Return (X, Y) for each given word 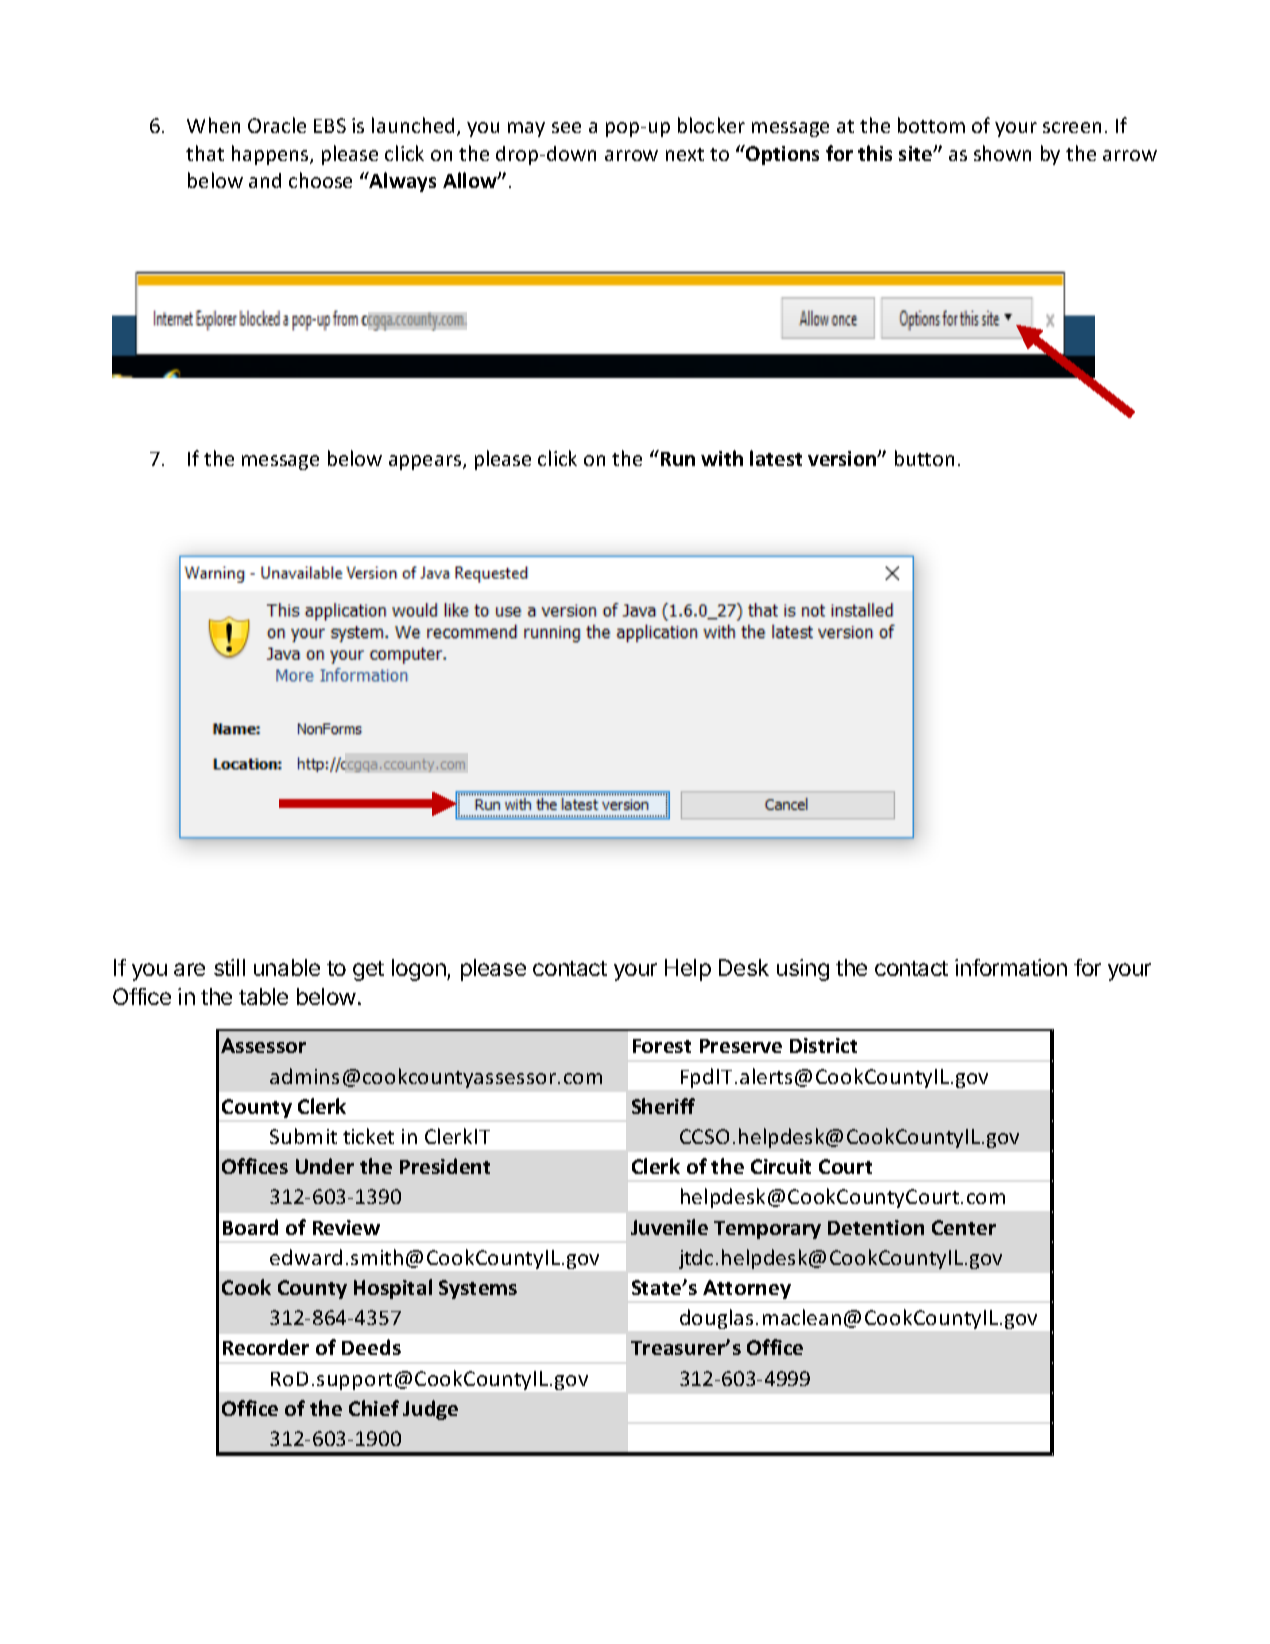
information (1011, 967)
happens (271, 155)
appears (426, 462)
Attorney (747, 1289)
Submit (303, 1136)
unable (287, 967)
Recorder (266, 1347)
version (843, 458)
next (685, 154)
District (823, 1045)
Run (676, 458)
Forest (662, 1046)
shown (1002, 153)
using (803, 970)
